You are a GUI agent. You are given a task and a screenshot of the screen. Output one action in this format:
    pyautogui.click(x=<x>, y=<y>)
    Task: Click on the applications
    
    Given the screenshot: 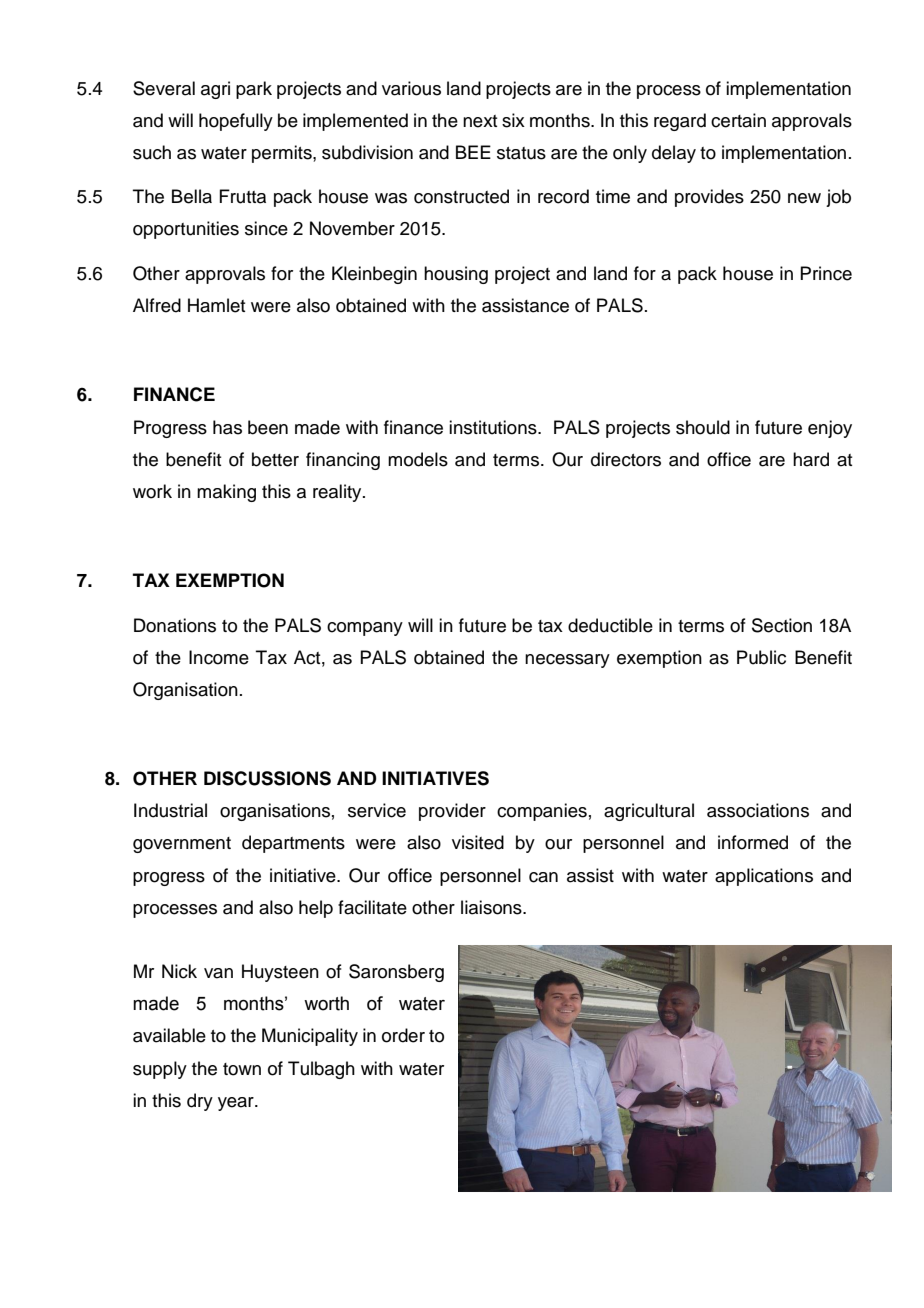 What is the action you would take?
    pyautogui.click(x=764, y=877)
